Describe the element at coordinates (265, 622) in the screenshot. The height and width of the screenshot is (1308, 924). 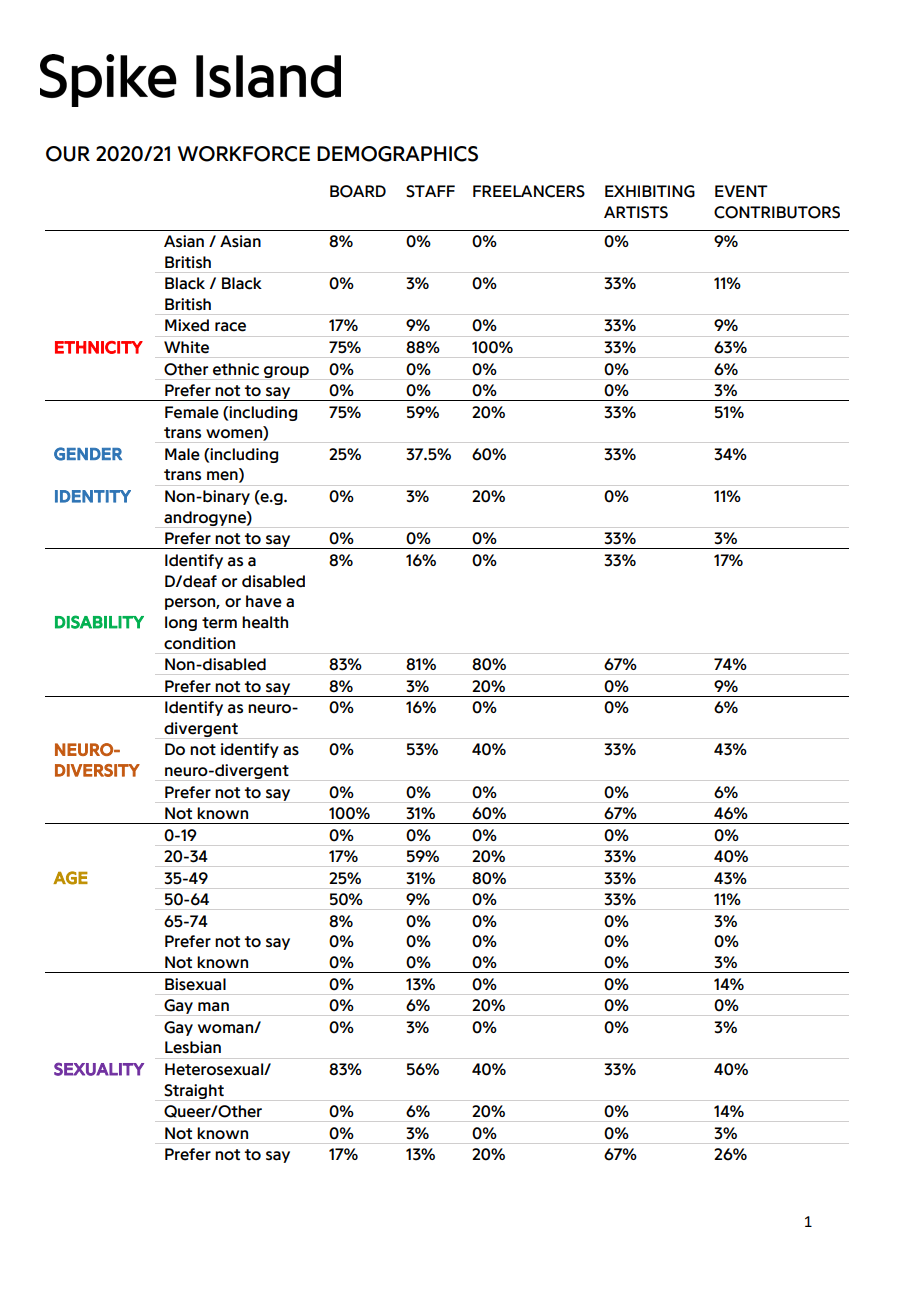
I see `health` at that location.
